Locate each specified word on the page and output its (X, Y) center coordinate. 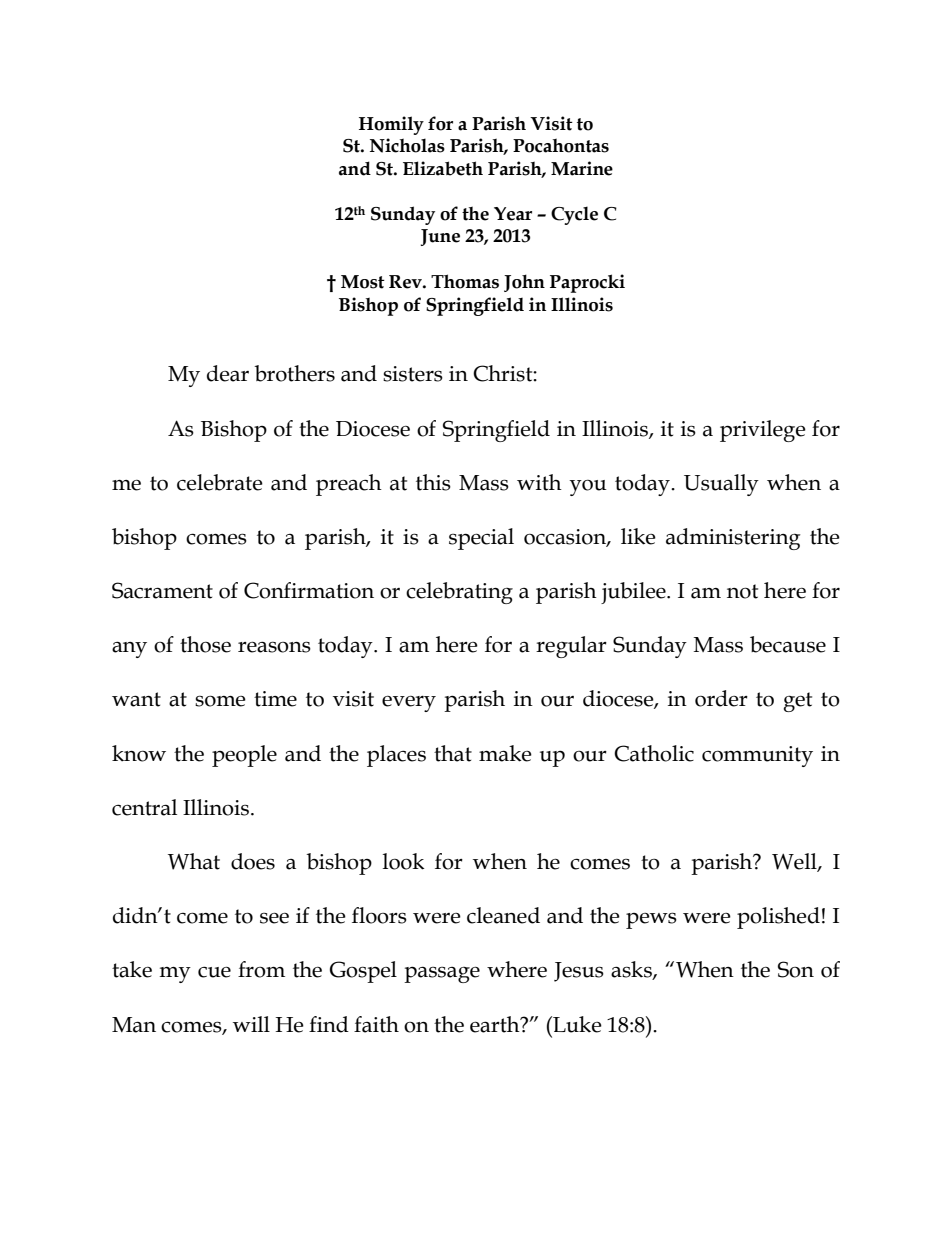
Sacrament (162, 590)
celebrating (459, 593)
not (742, 591)
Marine (582, 168)
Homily (391, 125)
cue (214, 972)
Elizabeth (443, 168)
